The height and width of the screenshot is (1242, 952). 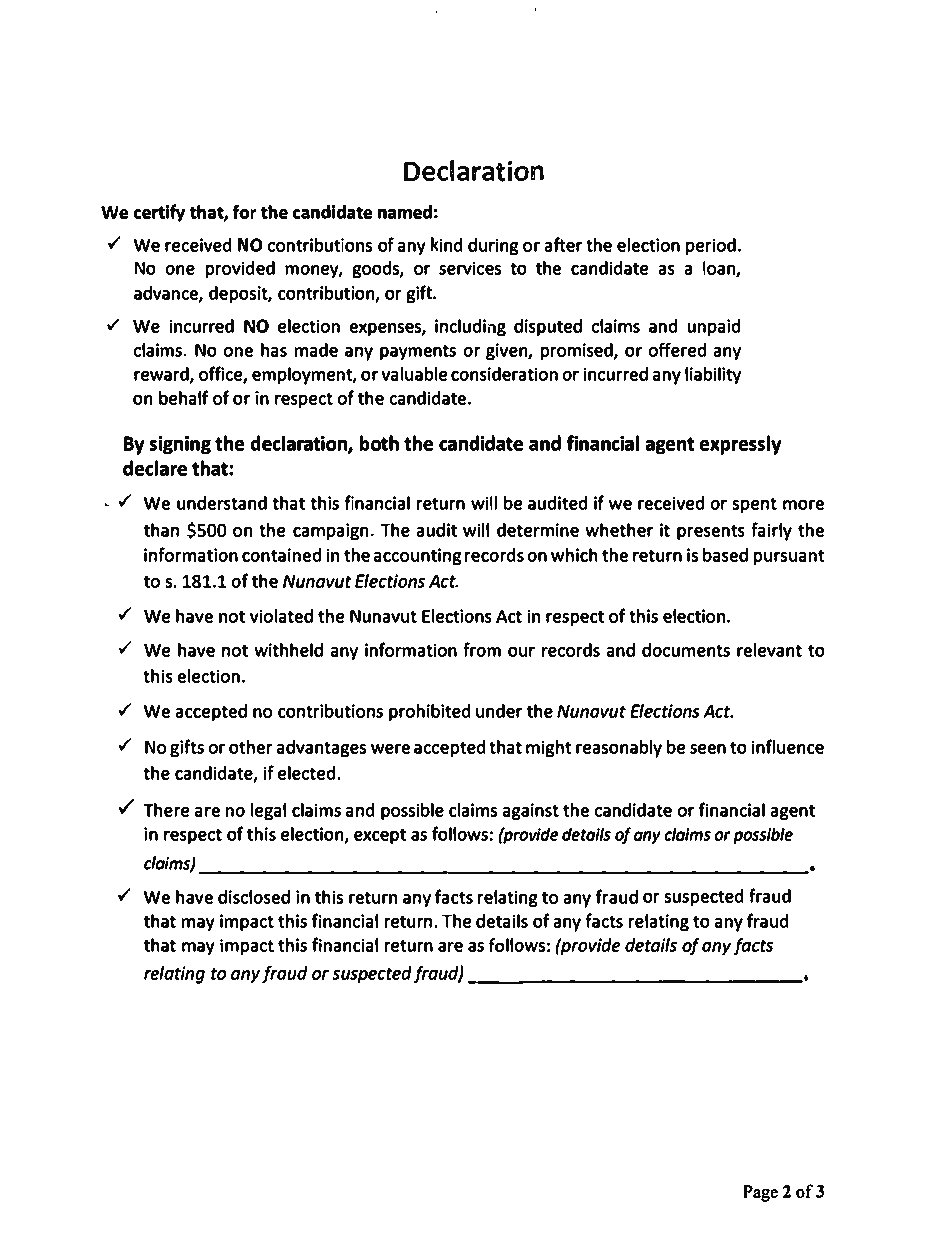 What do you see at coordinates (288, 649) in the screenshot?
I see `withheld` at bounding box center [288, 649].
